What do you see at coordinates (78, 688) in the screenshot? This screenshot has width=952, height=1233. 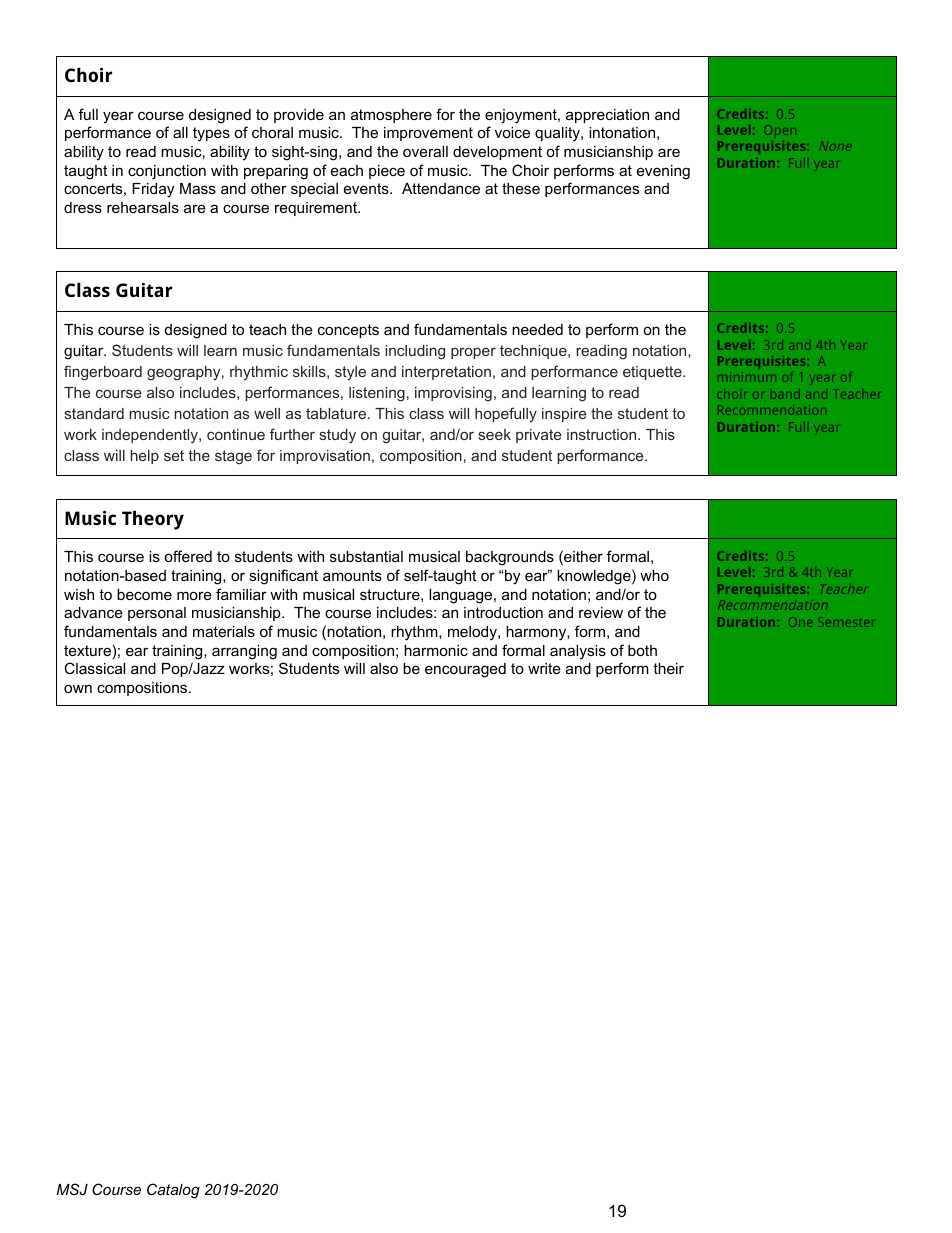 I see `own` at bounding box center [78, 688].
